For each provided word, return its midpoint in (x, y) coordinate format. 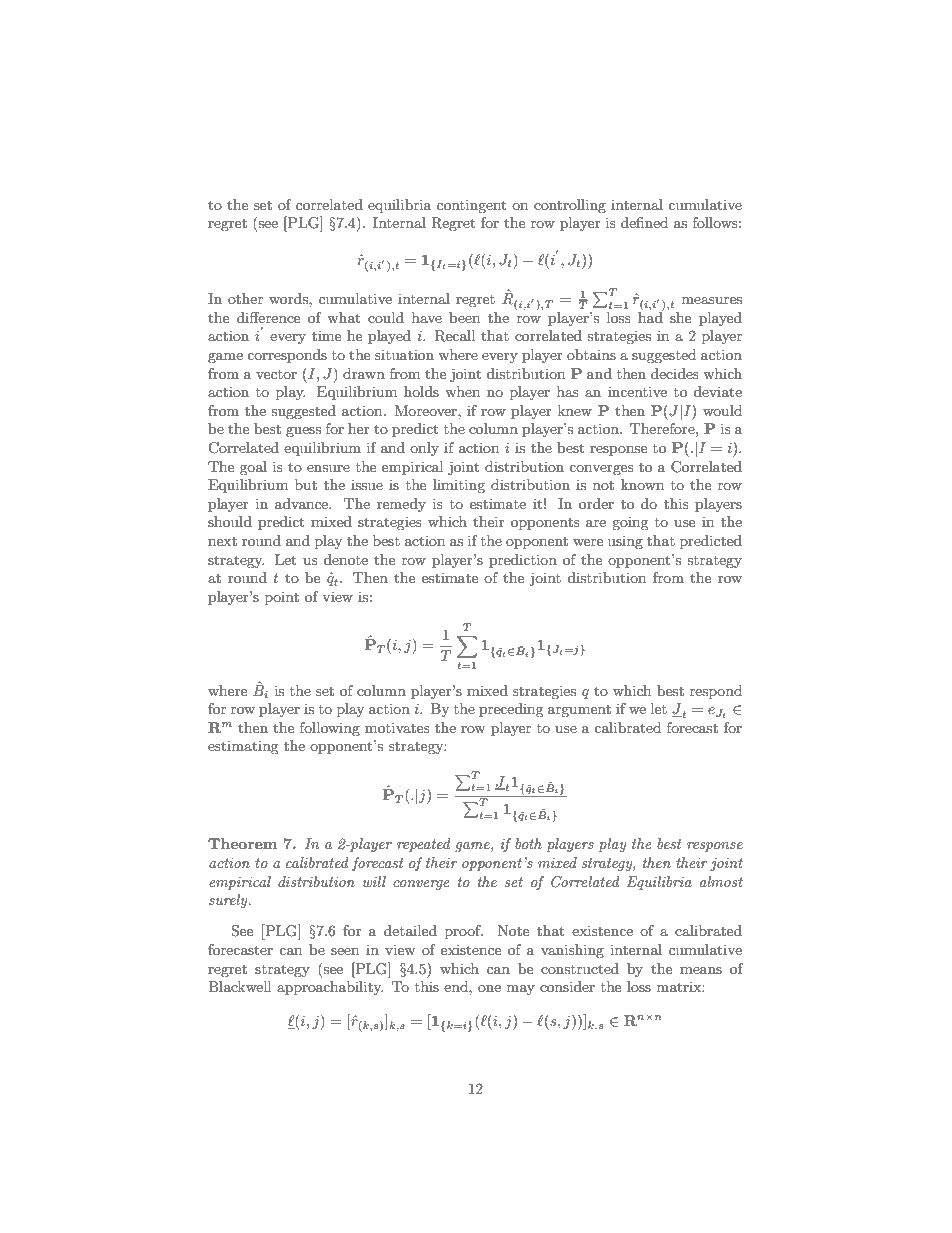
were (588, 542)
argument (579, 711)
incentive (637, 391)
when (462, 391)
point (282, 598)
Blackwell (239, 986)
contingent (471, 206)
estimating (243, 747)
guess (303, 432)
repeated (424, 845)
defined (644, 222)
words (289, 298)
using (625, 542)
